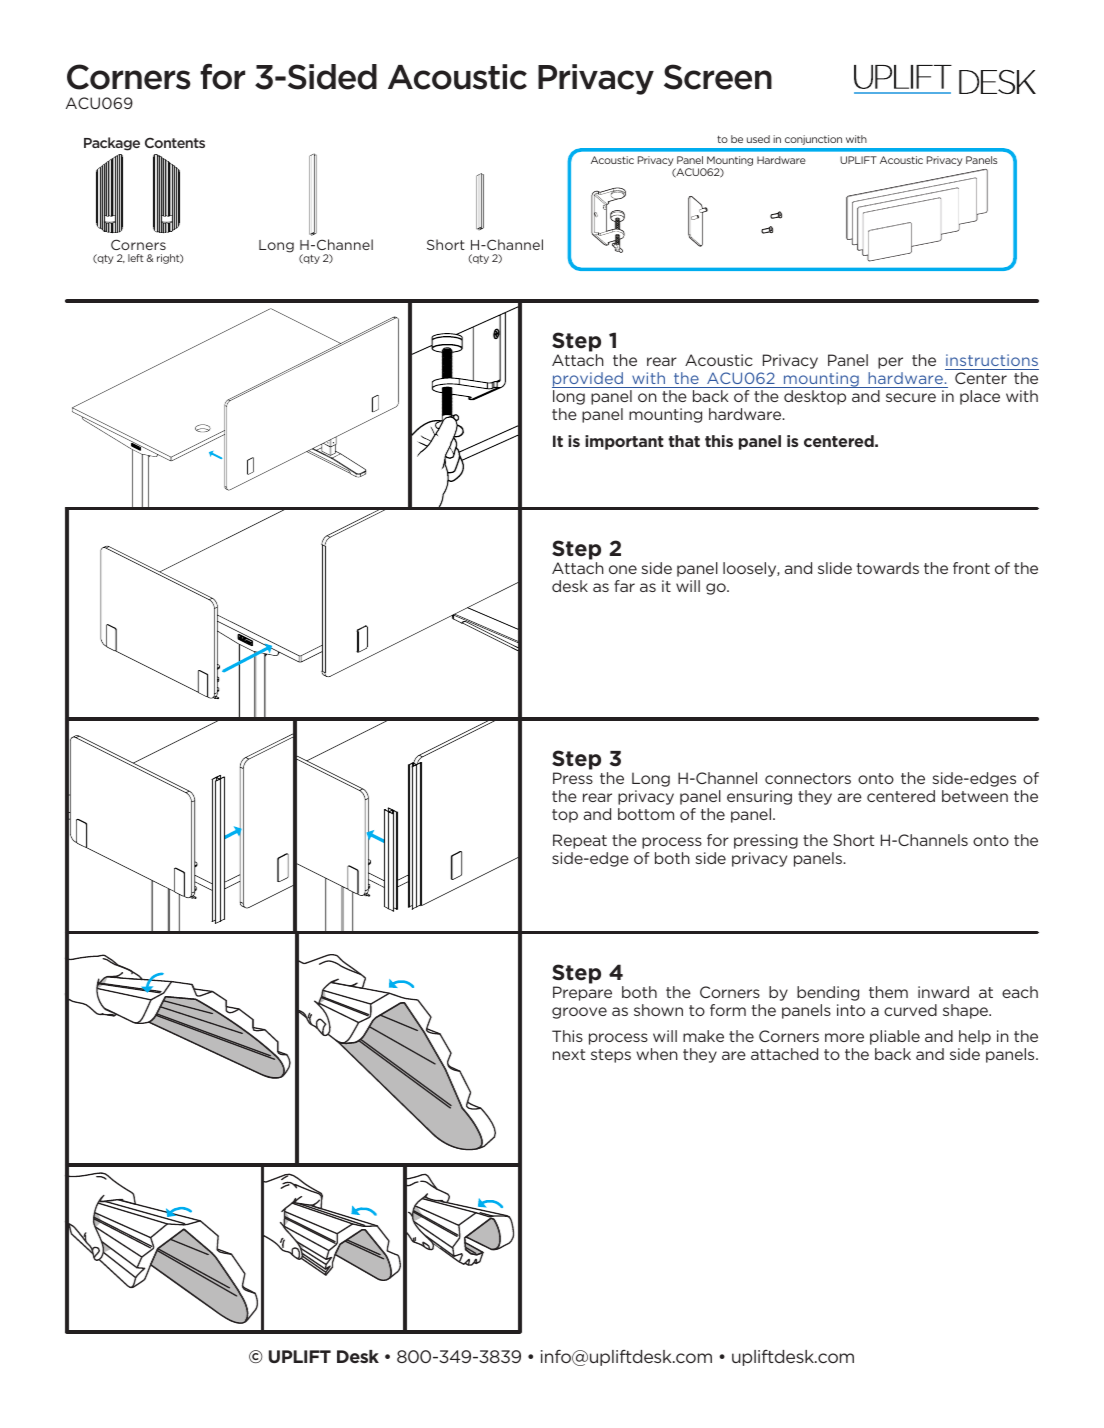 The width and height of the image is (1104, 1428). Describe the element at coordinates (569, 1054) in the image. I see `next` at that location.
